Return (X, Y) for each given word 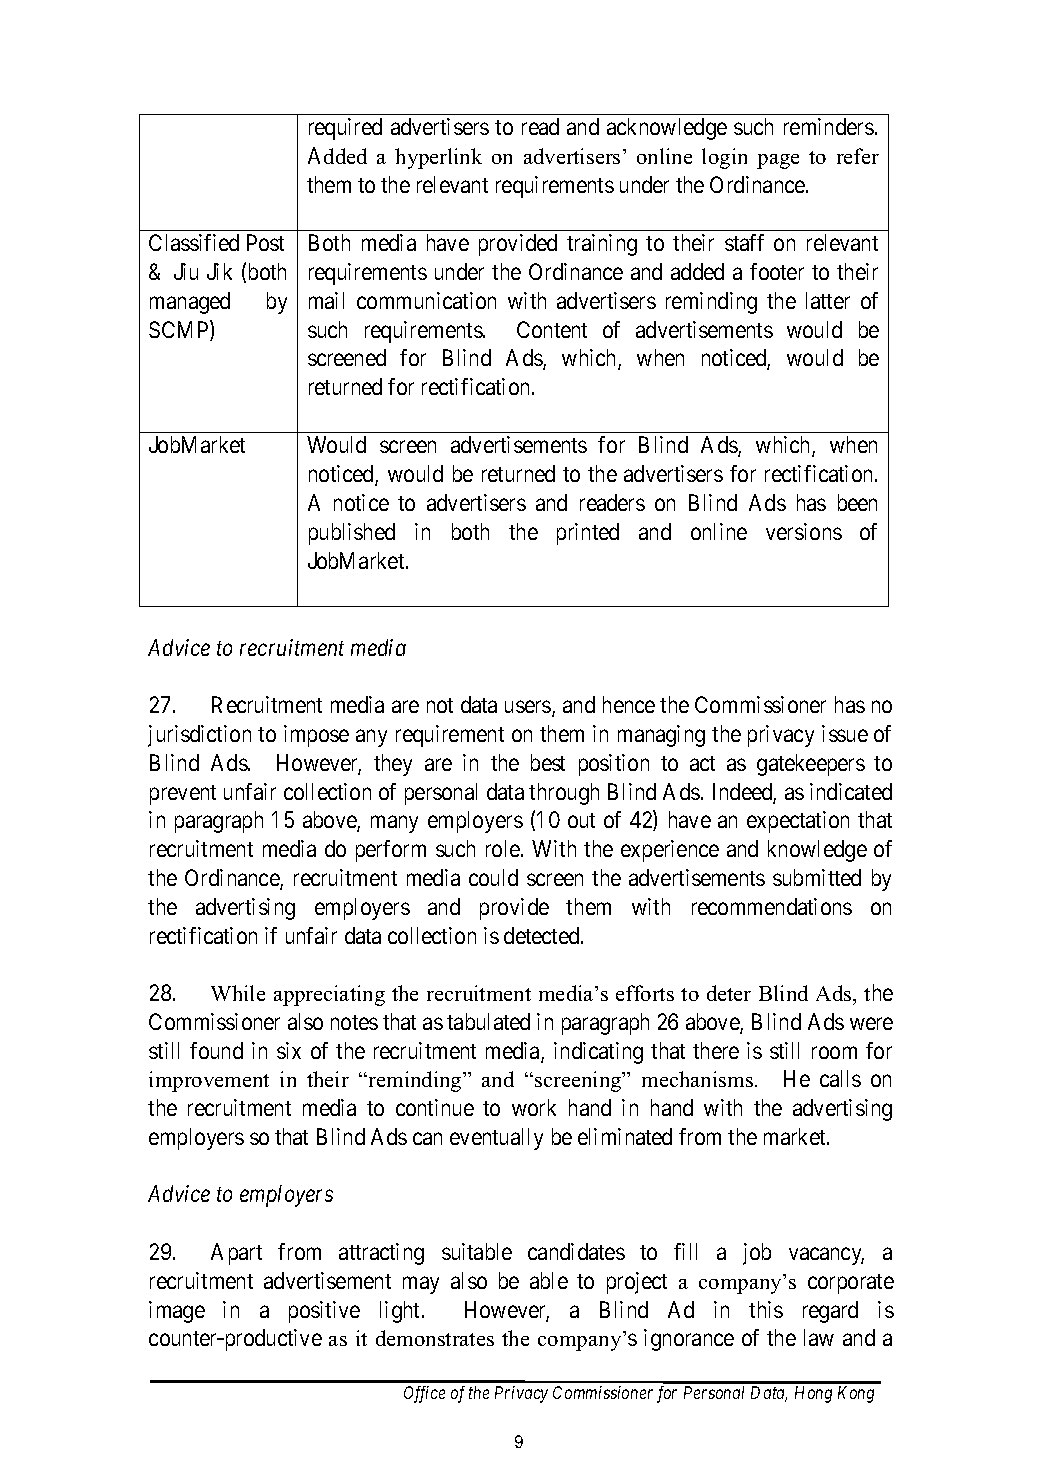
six (289, 1050)
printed (588, 534)
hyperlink (438, 158)
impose (316, 736)
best (548, 762)
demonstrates (435, 1338)
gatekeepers (811, 765)
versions (804, 531)
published (352, 534)
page (778, 161)
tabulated (488, 1021)
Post (265, 242)
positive (324, 1312)
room (834, 1052)
